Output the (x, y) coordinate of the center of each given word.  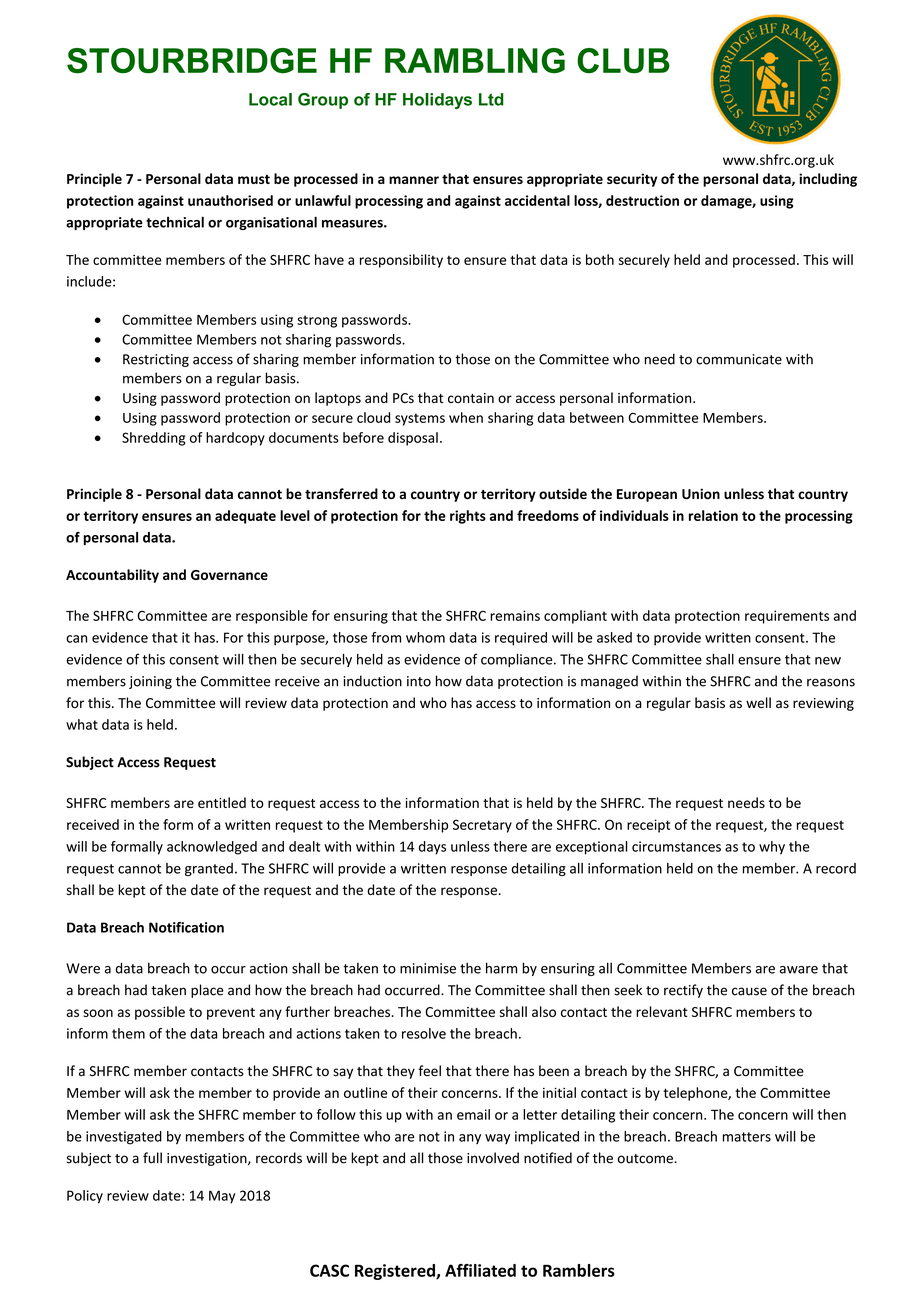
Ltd (491, 99)
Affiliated (480, 1270)
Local (270, 99)
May (222, 1197)
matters (747, 1137)
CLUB (623, 61)
